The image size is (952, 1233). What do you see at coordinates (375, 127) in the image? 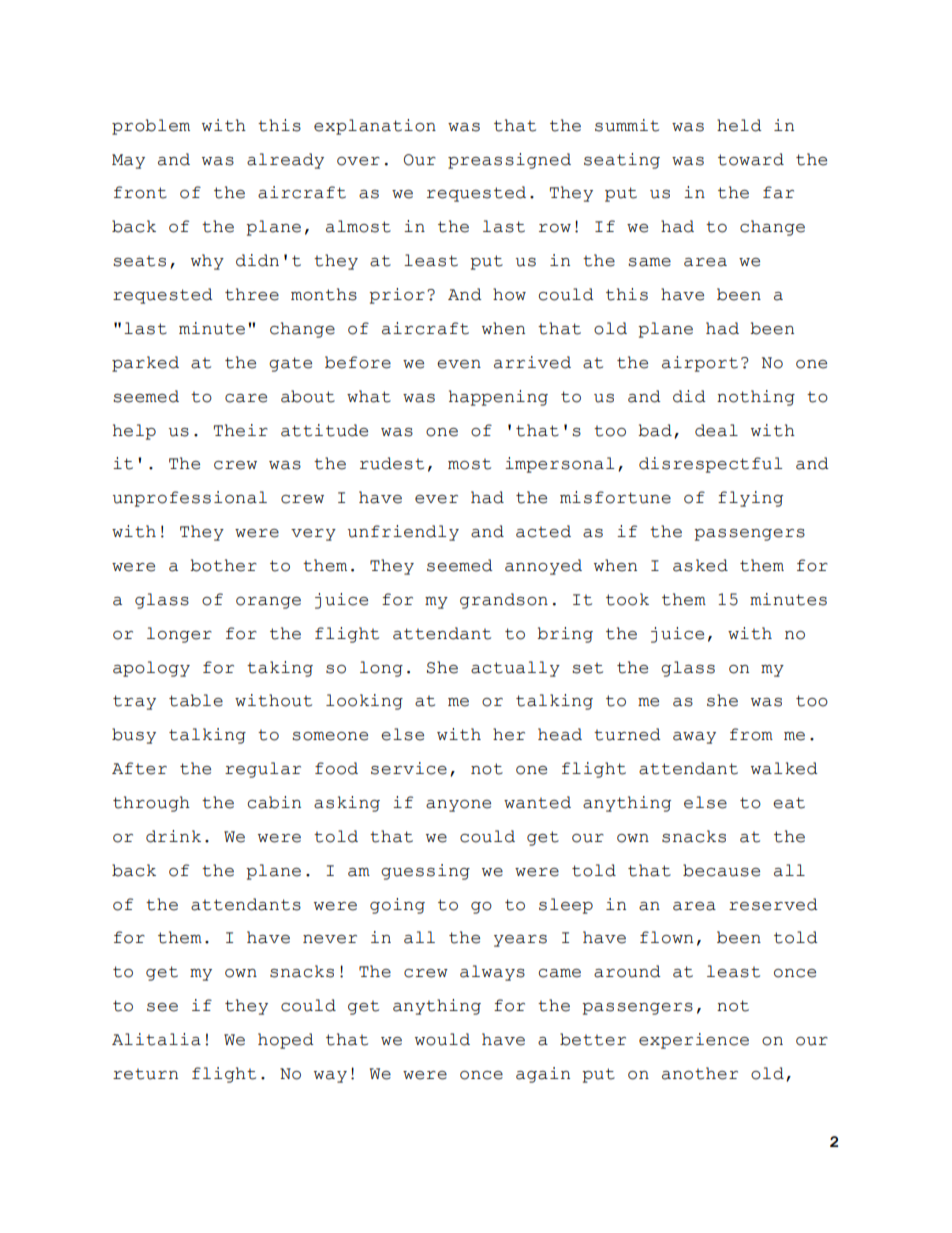
I see `explanation` at bounding box center [375, 127].
